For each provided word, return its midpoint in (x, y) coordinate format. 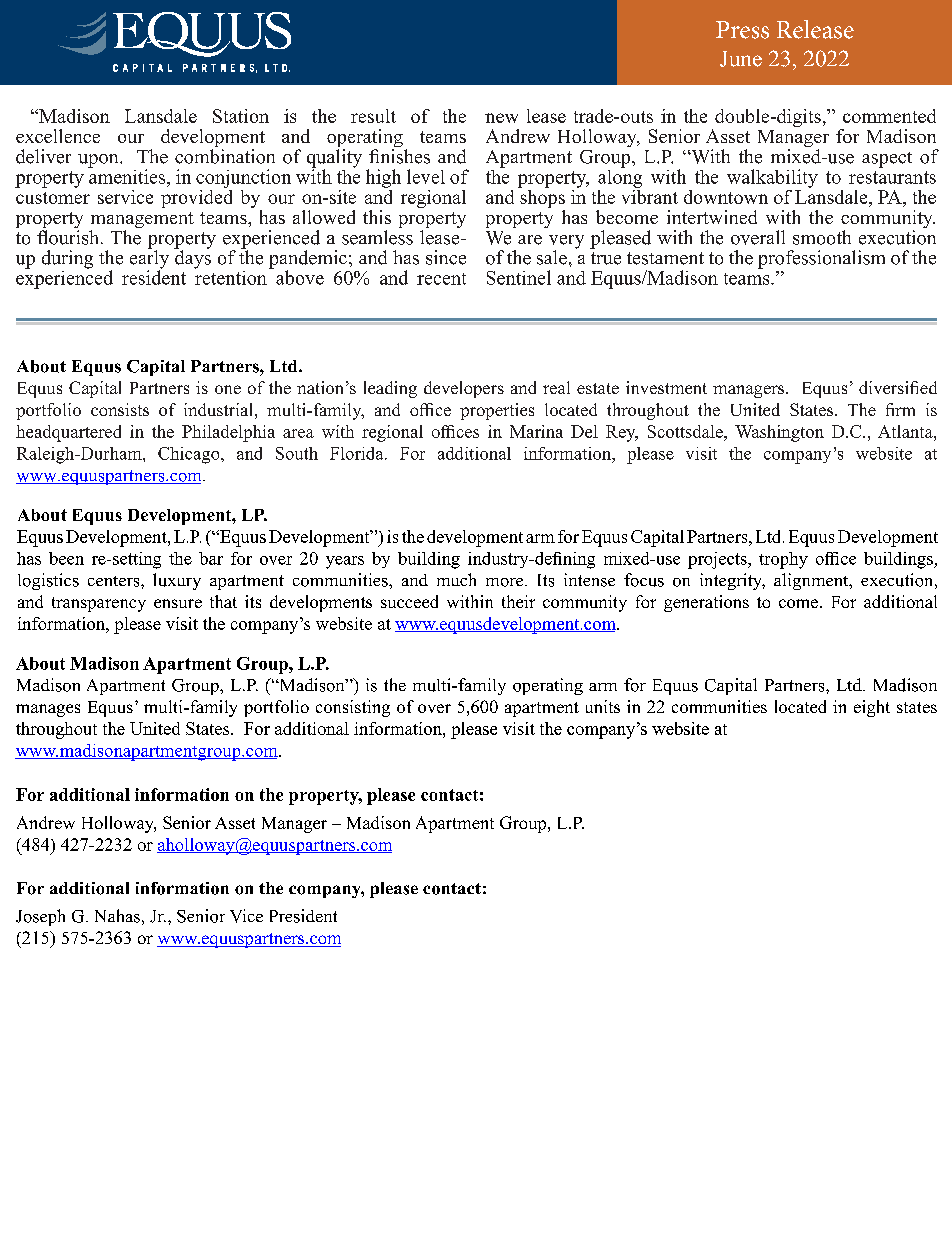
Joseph (40, 917)
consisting (353, 708)
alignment (812, 581)
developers (464, 389)
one (228, 389)
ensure (178, 603)
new (501, 118)
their (518, 601)
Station (241, 116)
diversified (898, 387)
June (741, 59)
